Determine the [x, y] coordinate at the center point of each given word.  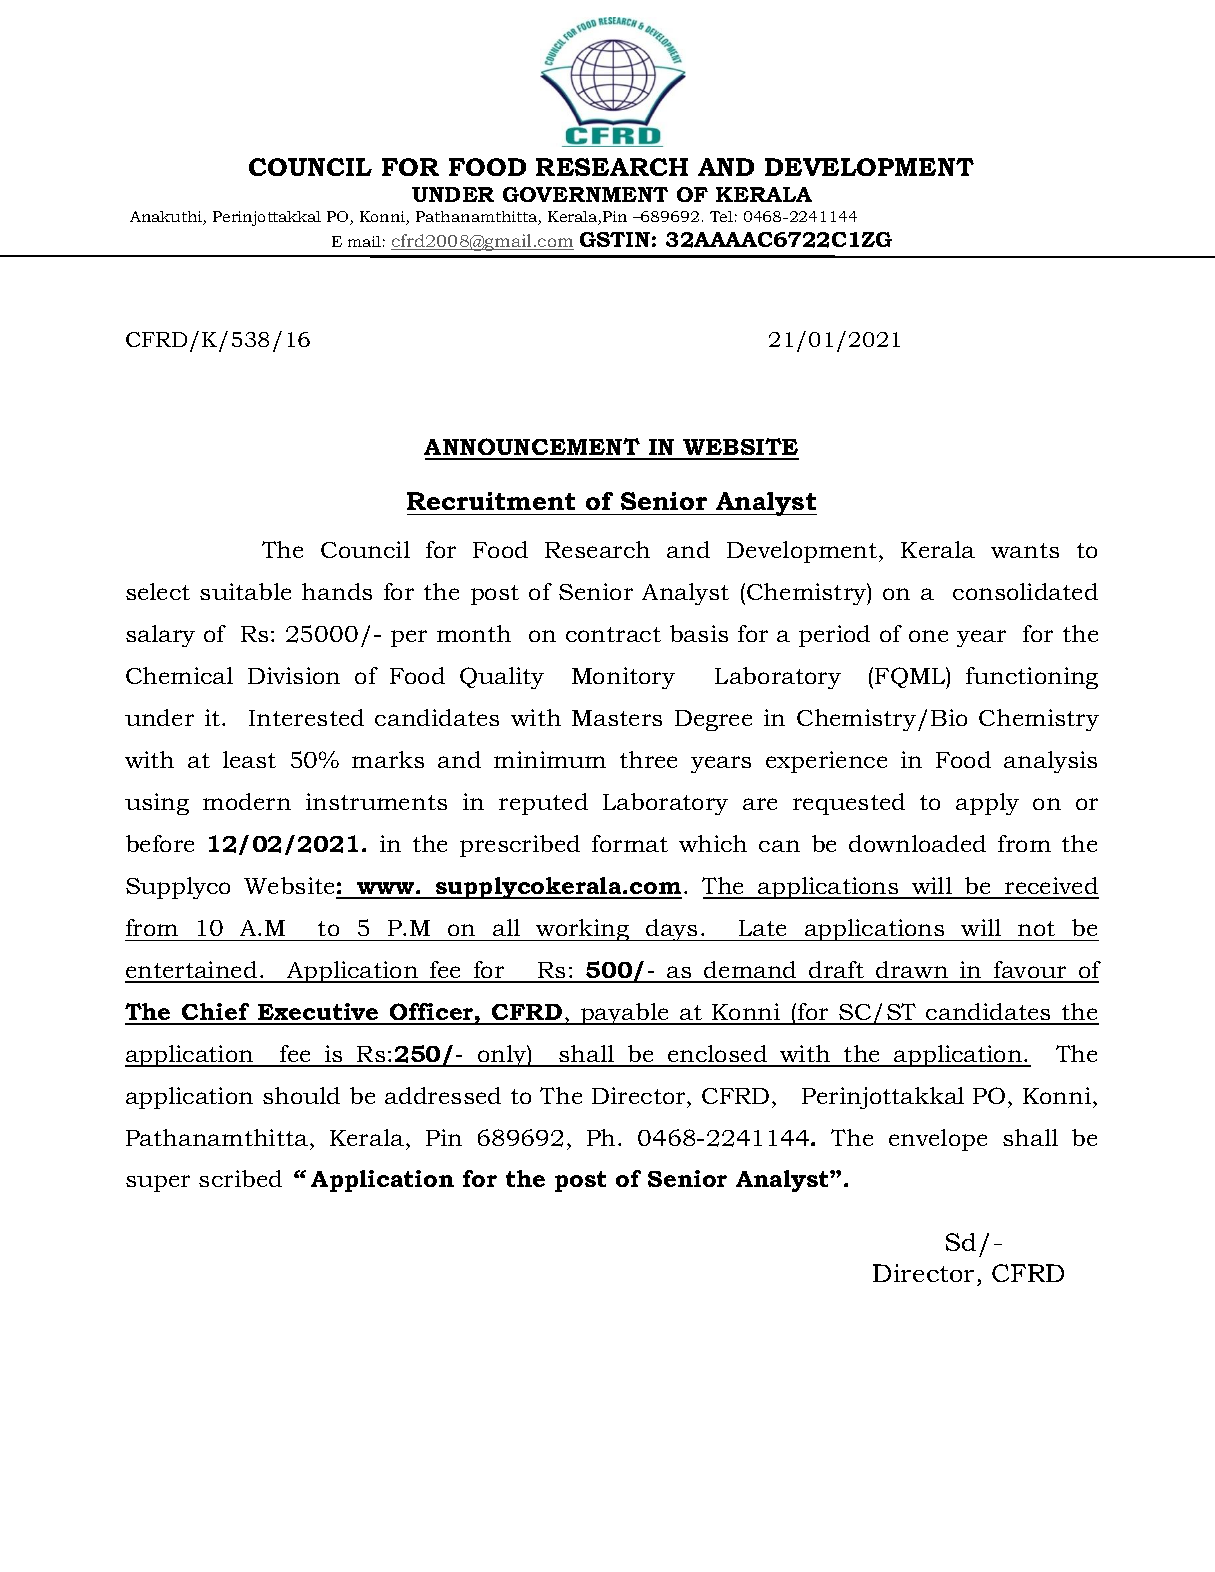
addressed [443, 1095]
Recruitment [491, 501]
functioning [1032, 678]
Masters [617, 718]
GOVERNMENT [585, 194]
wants [1025, 550]
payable [624, 1014]
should [301, 1095]
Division [294, 675]
